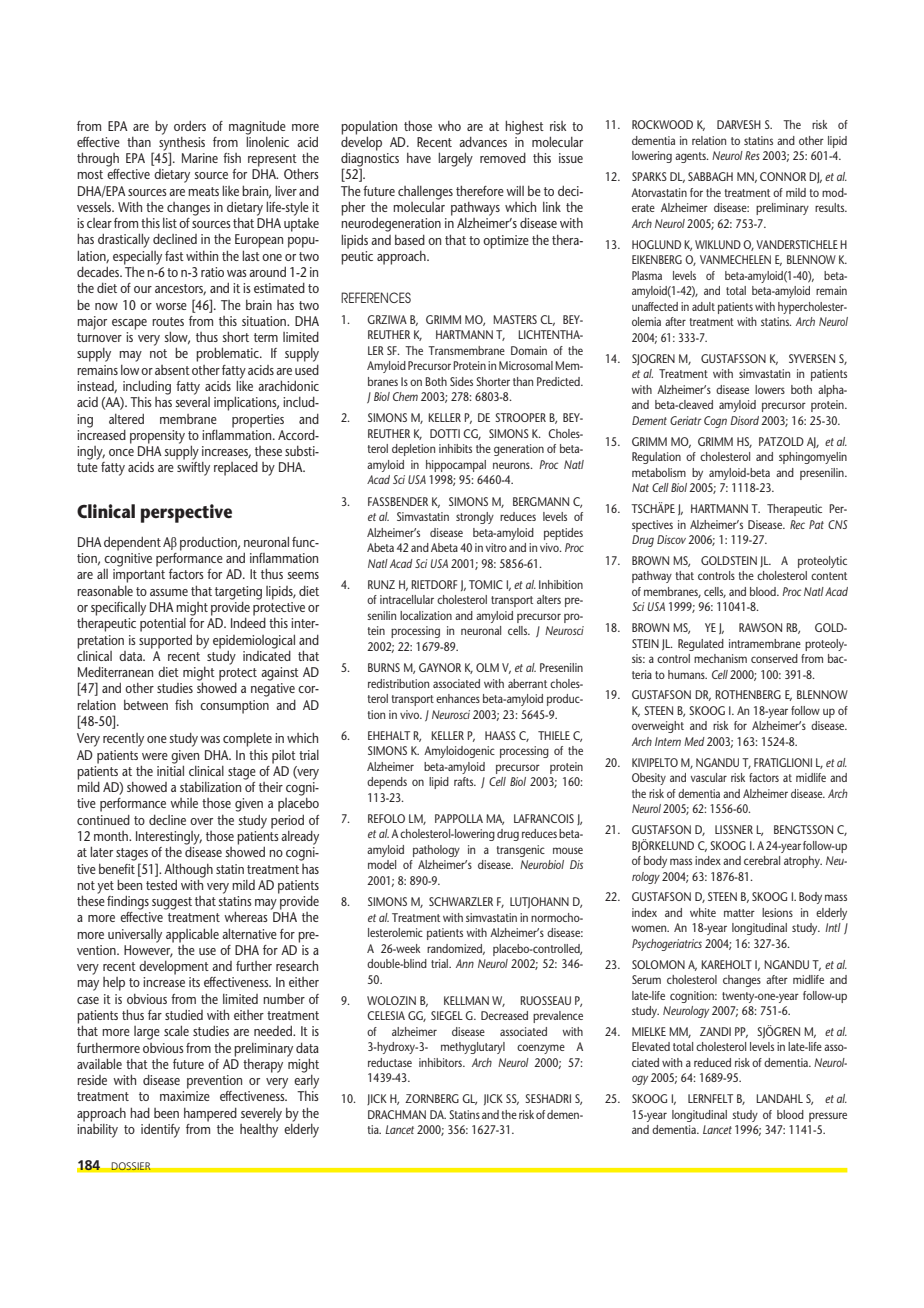 The image size is (924, 1308). What do you see at coordinates (783, 176) in the page?
I see `CONNOR` at bounding box center [783, 176].
